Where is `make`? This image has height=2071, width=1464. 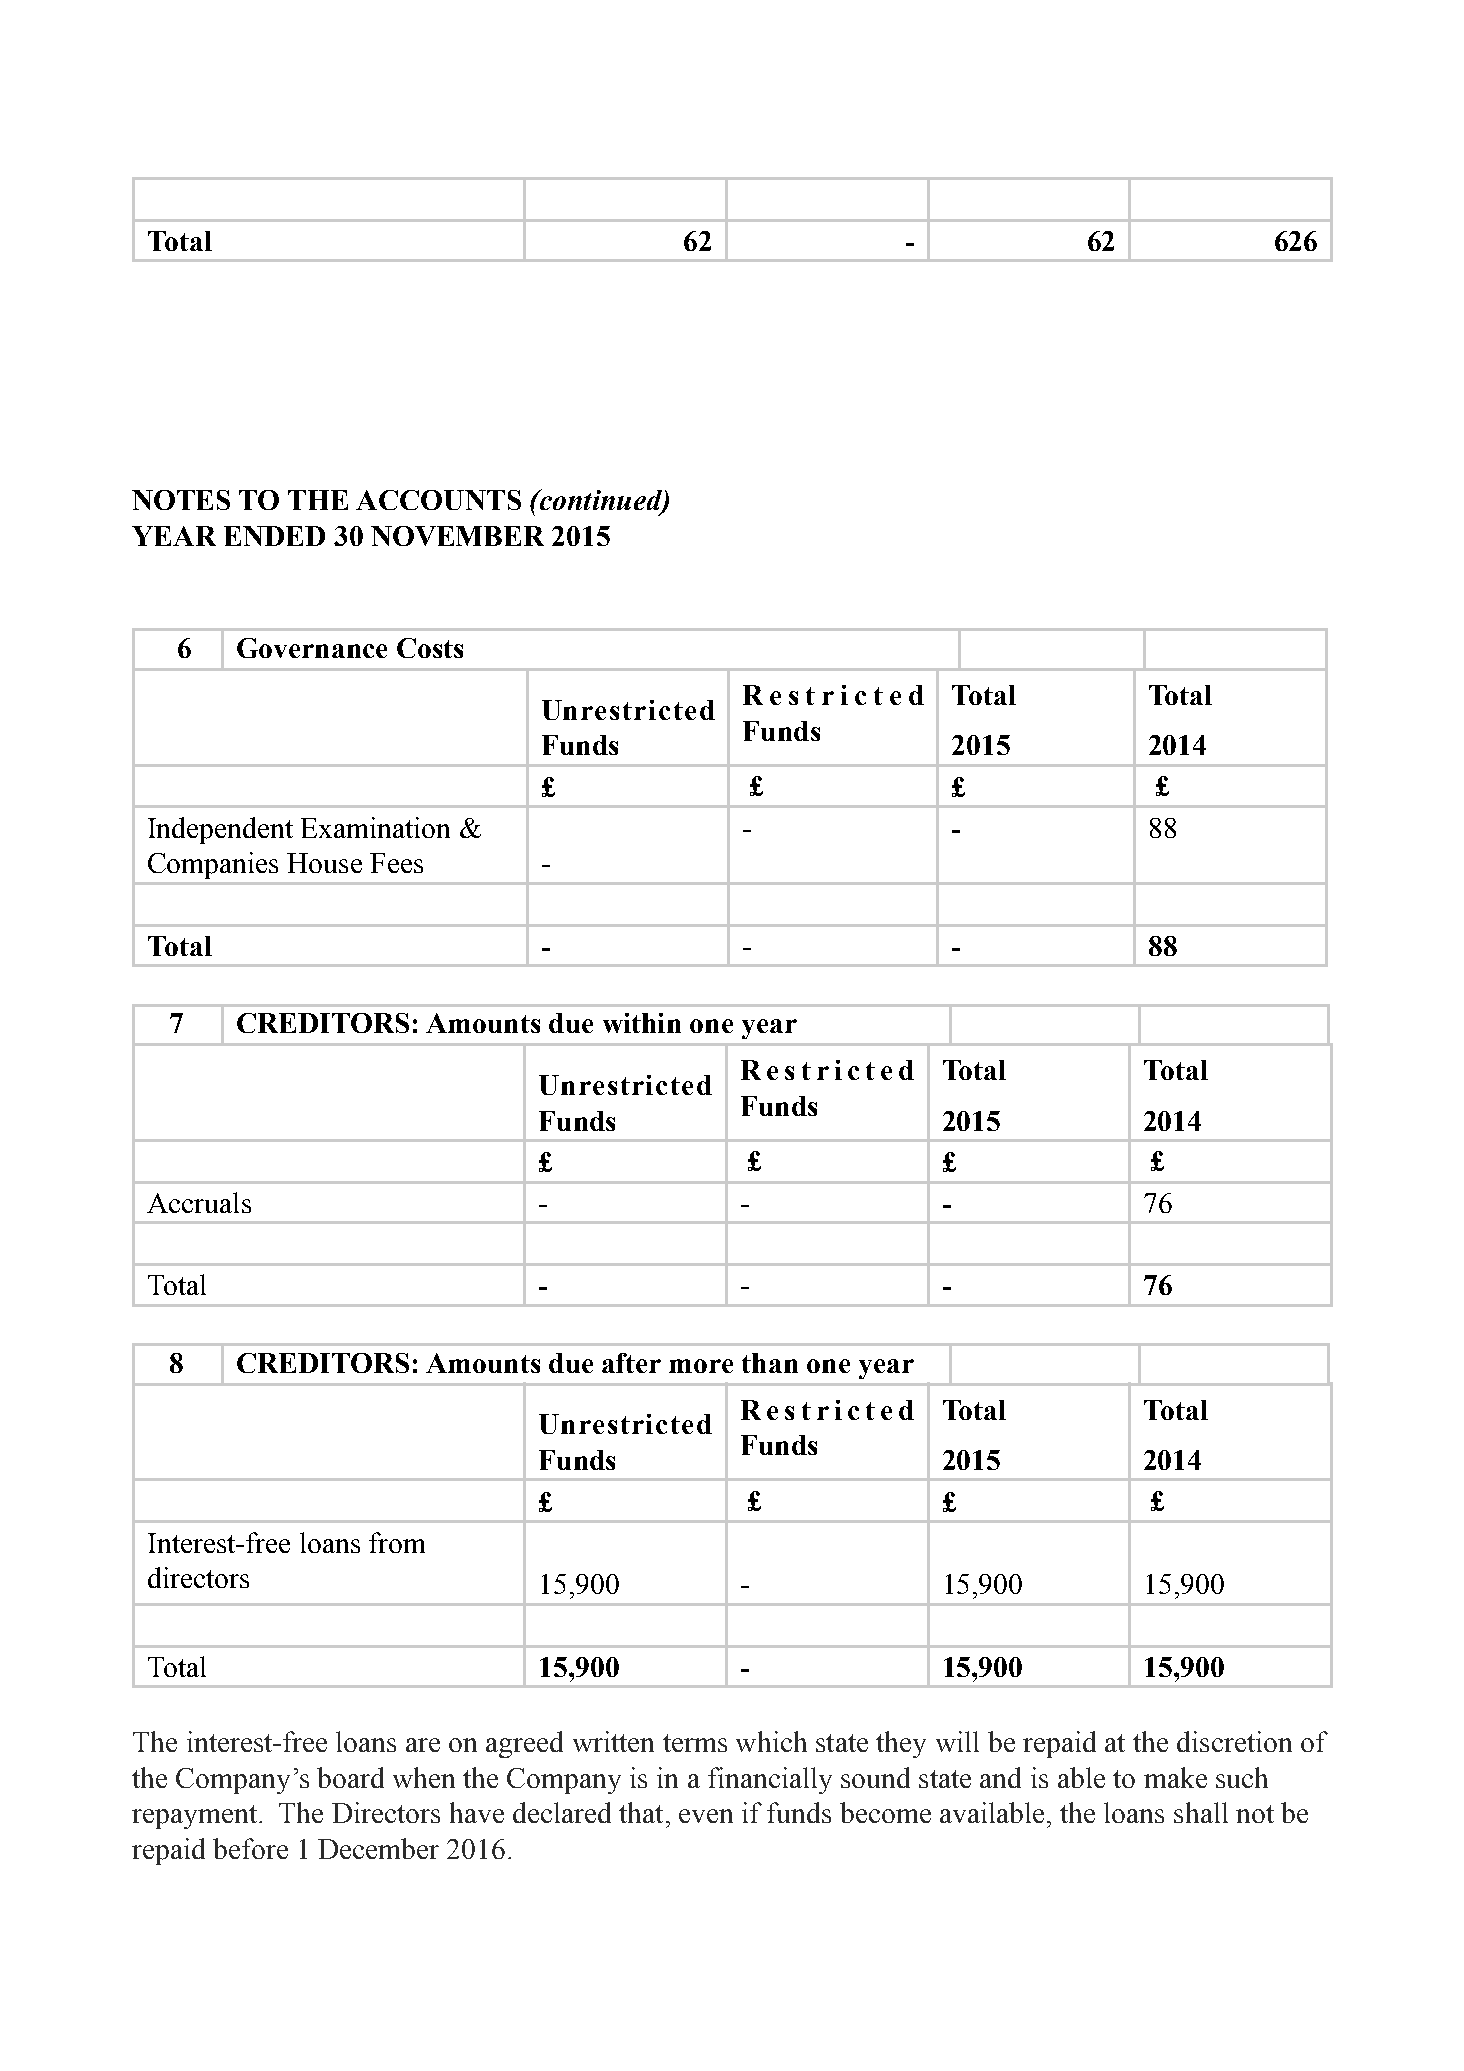
make is located at coordinates (1175, 1777).
